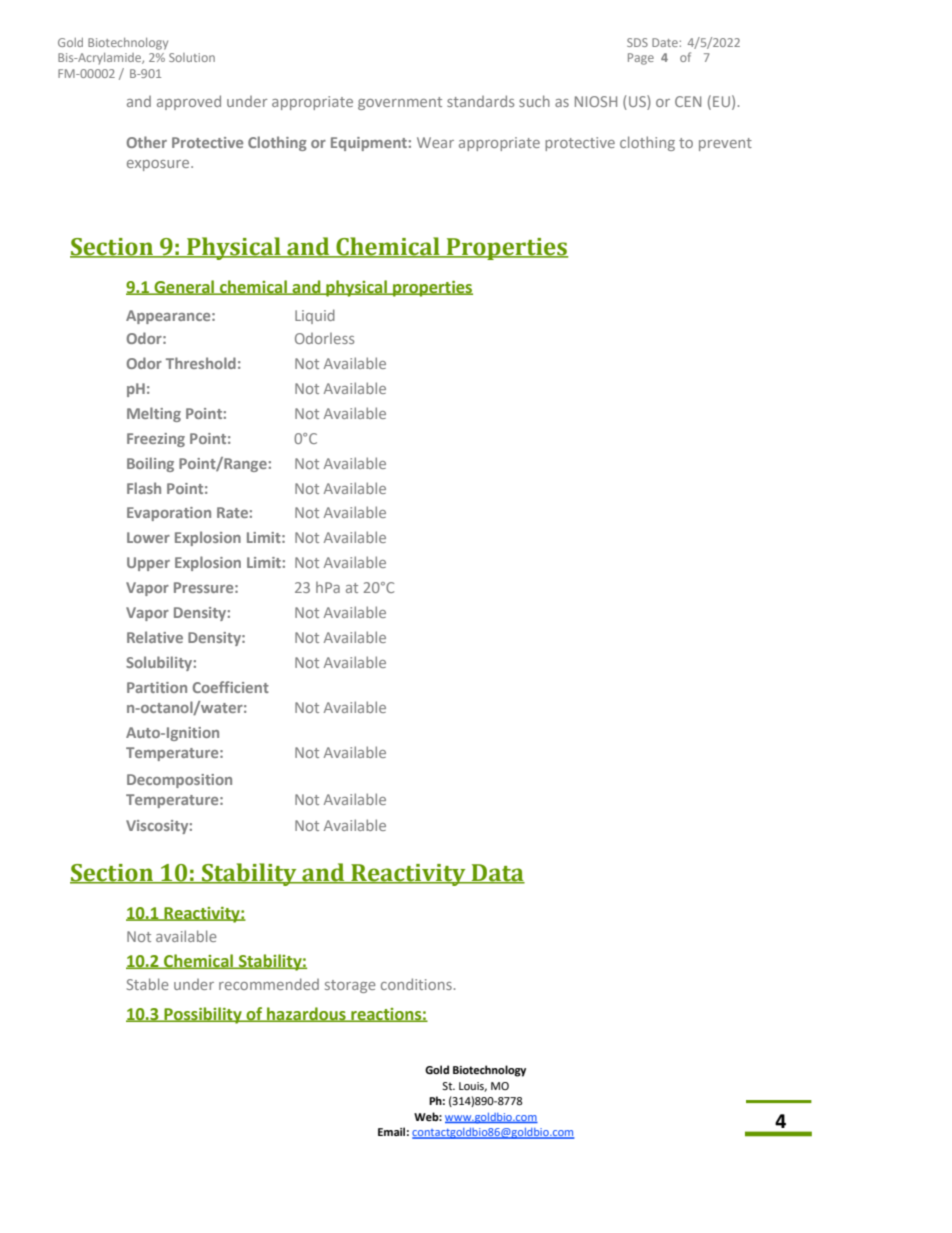  Describe the element at coordinates (641, 59) in the image. I see `Page` at that location.
